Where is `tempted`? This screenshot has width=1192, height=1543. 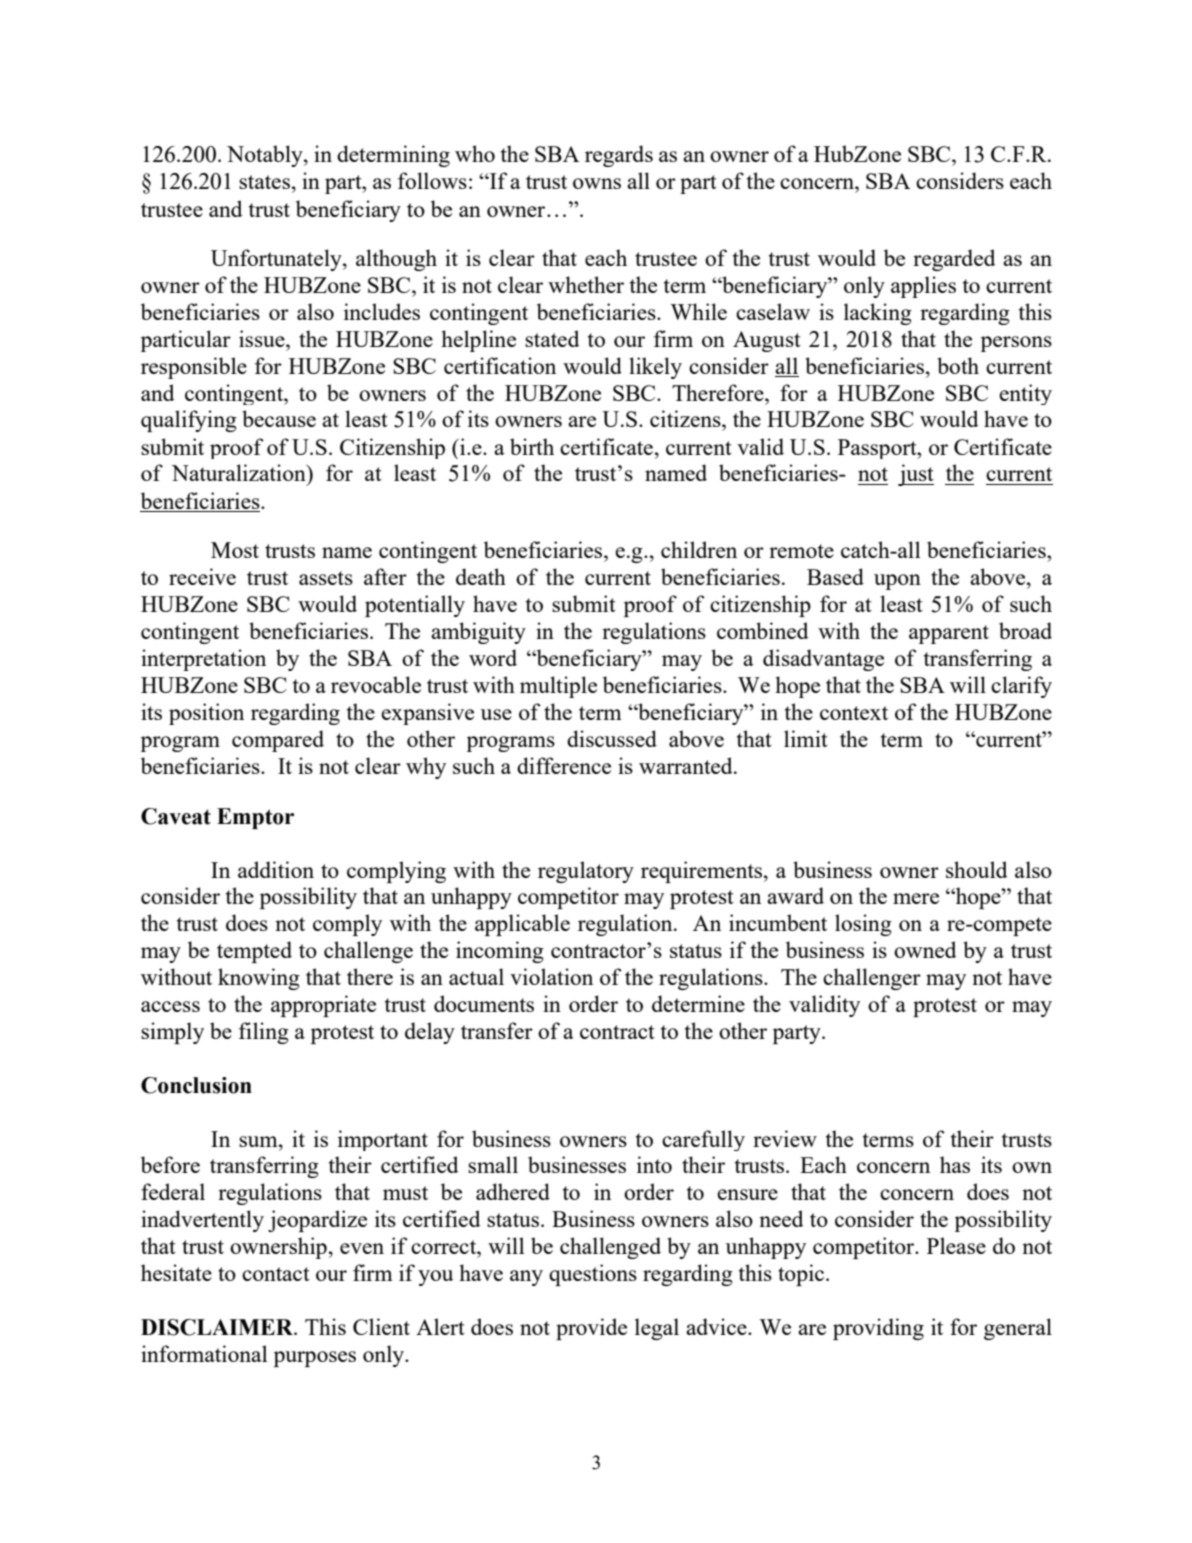 tempted is located at coordinates (254, 952).
